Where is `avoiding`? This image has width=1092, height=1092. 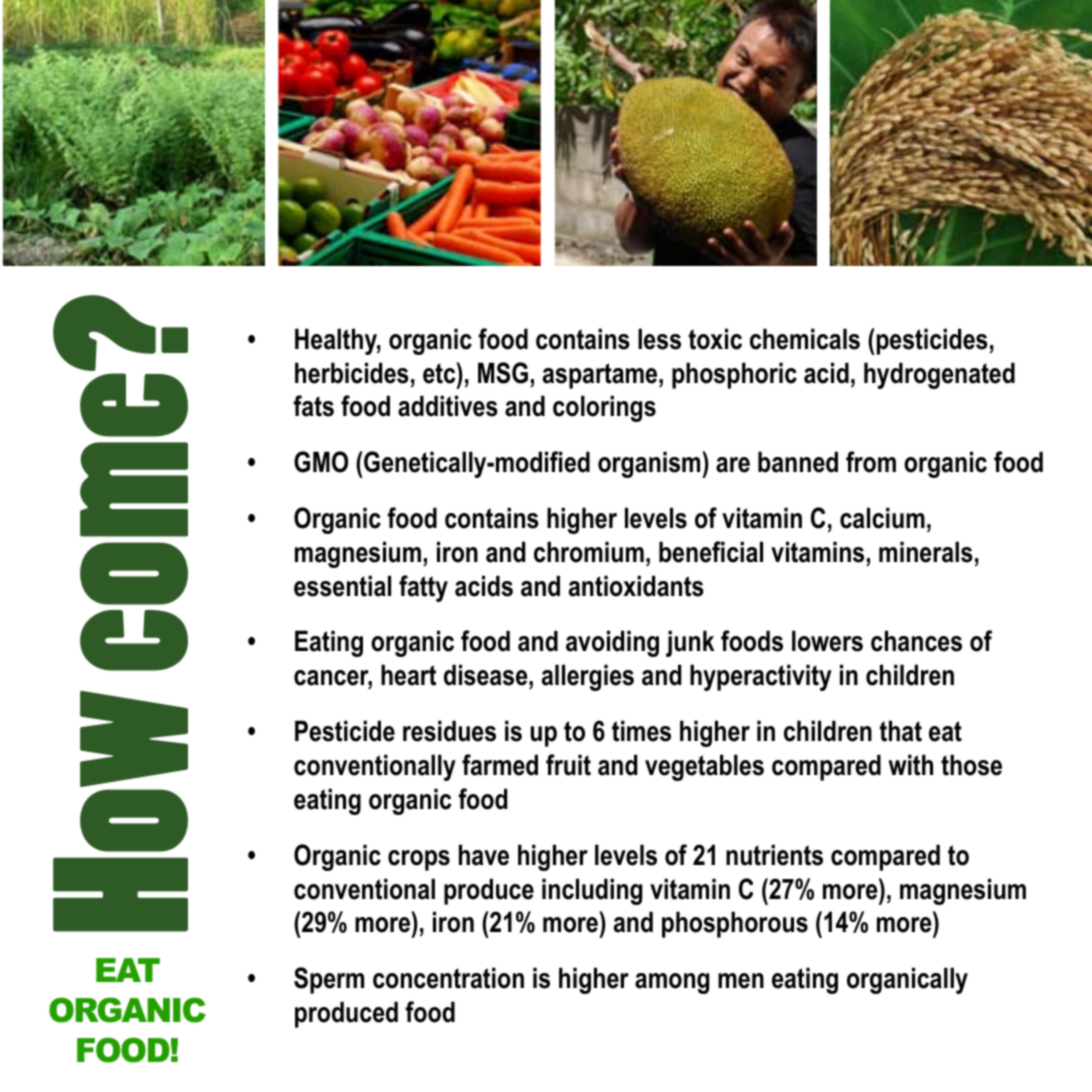 avoiding is located at coordinates (612, 643).
